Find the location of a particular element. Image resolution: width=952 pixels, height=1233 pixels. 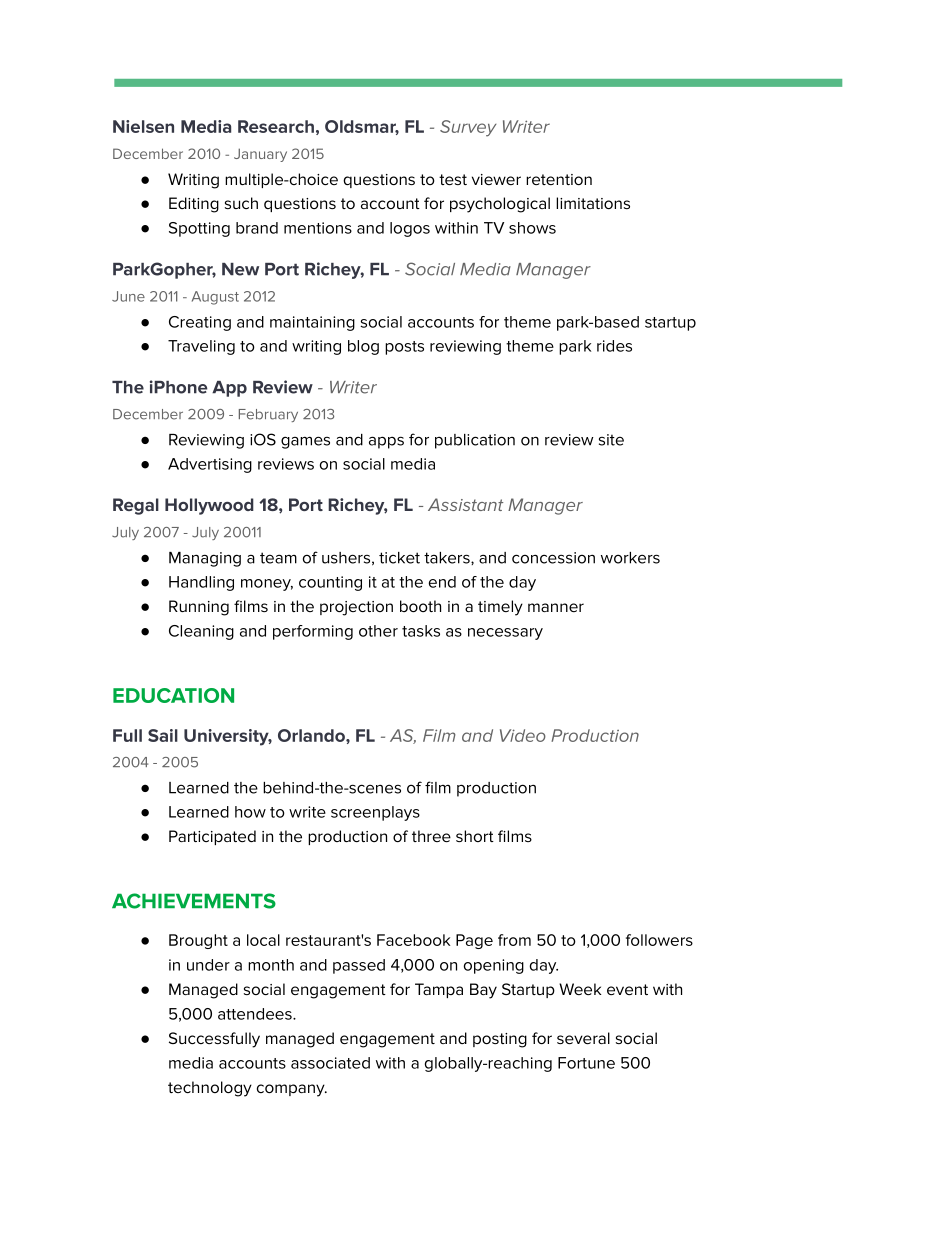

Sail is located at coordinates (163, 735).
